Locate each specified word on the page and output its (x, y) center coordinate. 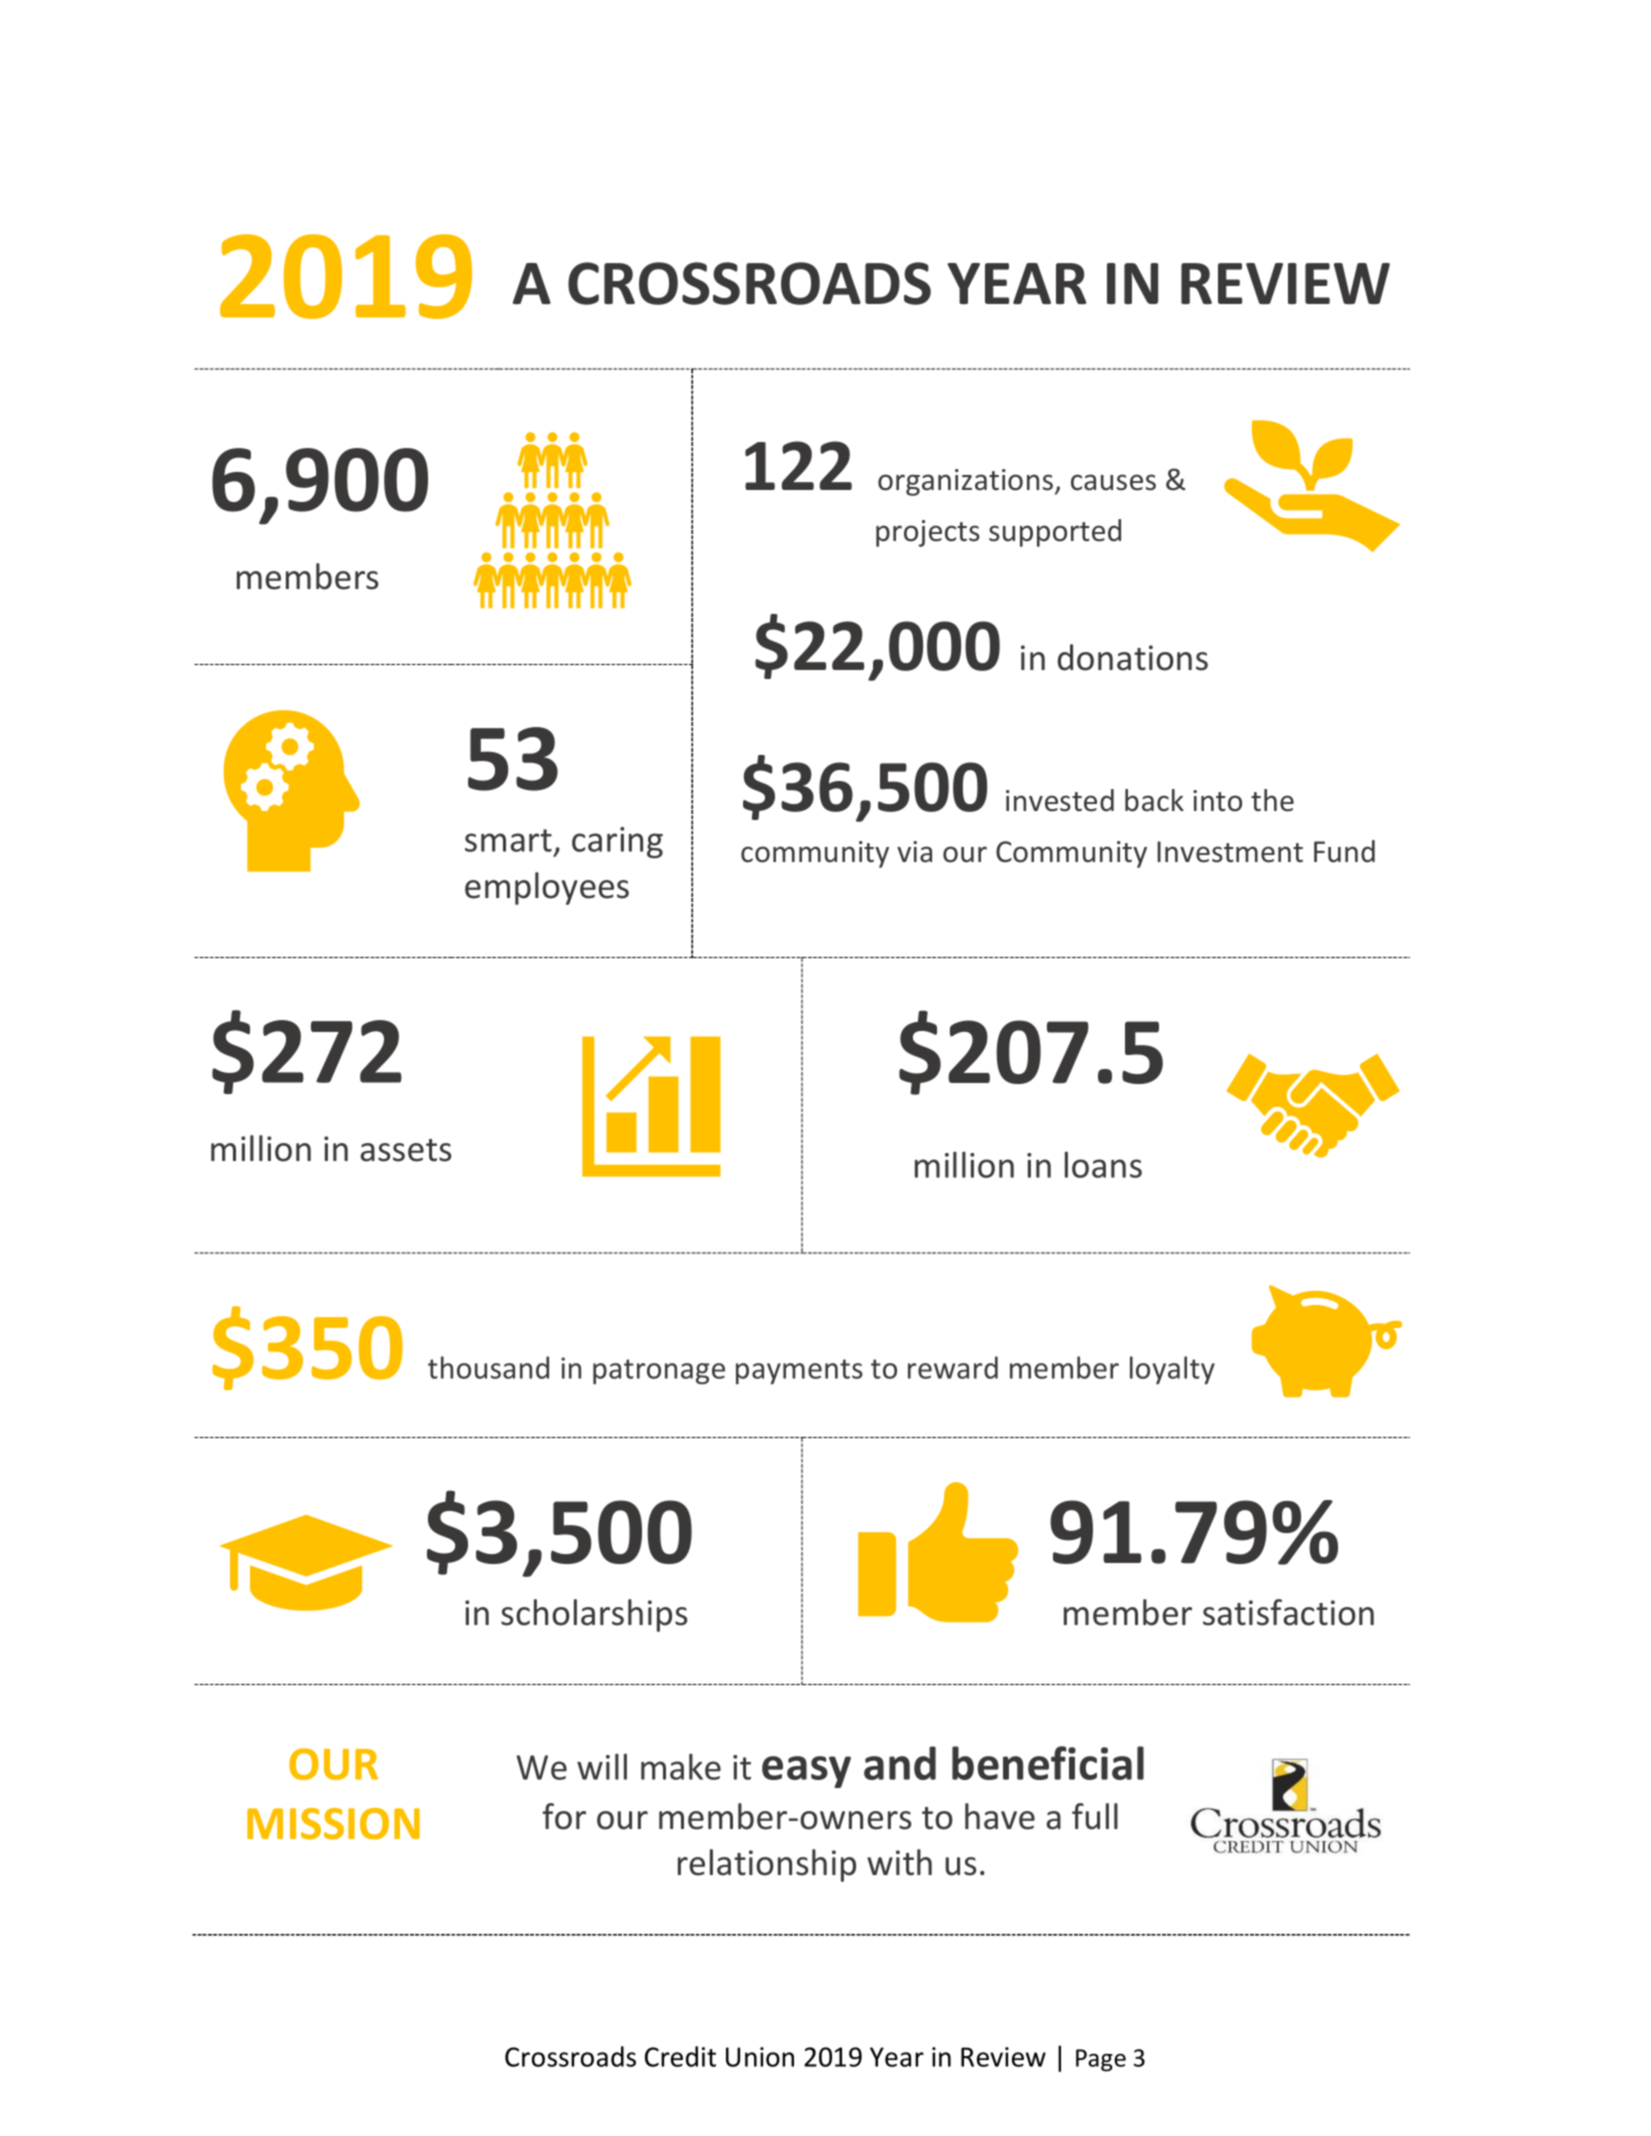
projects (928, 533)
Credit (680, 2056)
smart (508, 840)
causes (1113, 482)
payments (799, 1371)
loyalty (1172, 1370)
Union (760, 2057)
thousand (488, 1367)
